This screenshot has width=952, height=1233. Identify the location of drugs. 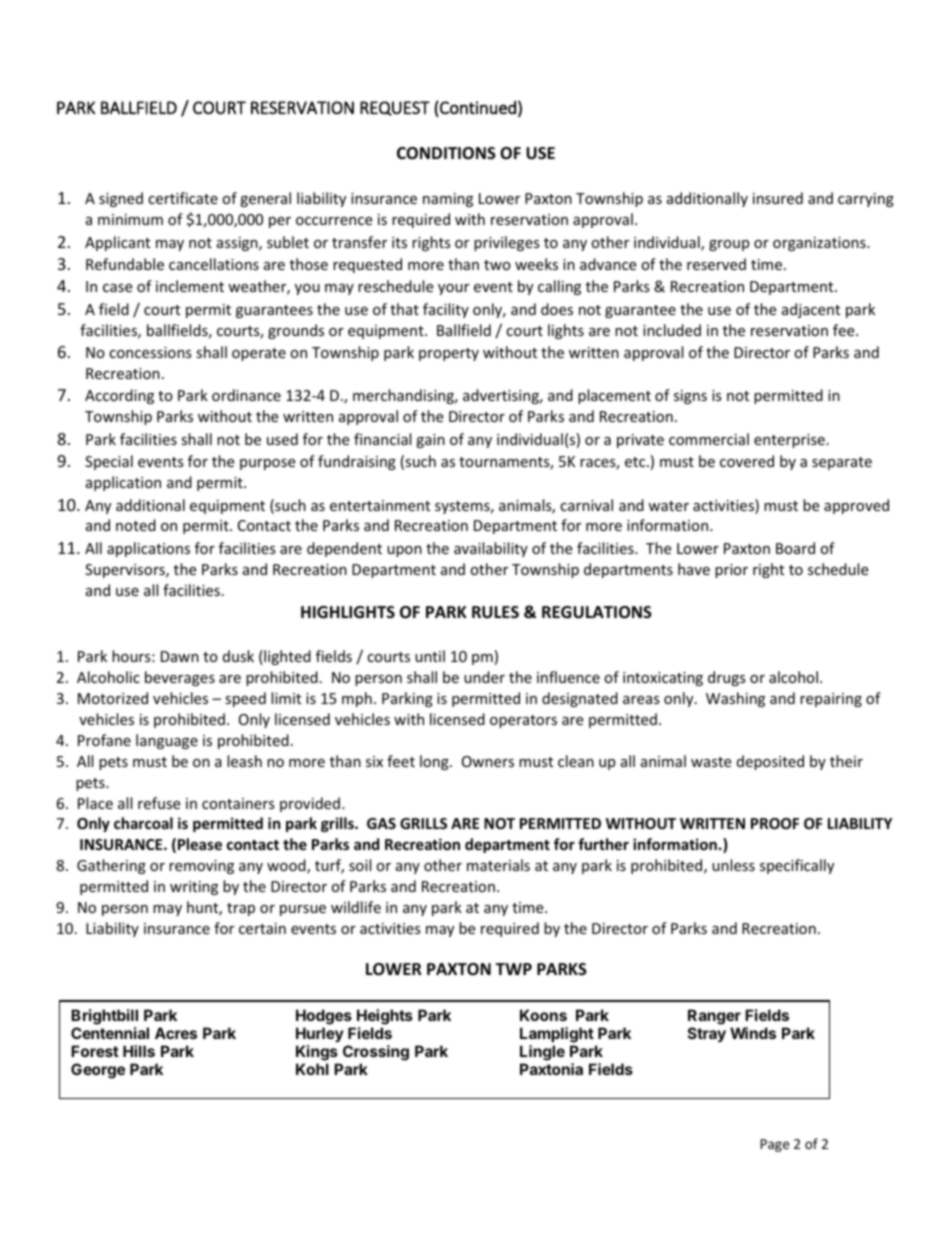
(727, 678).
